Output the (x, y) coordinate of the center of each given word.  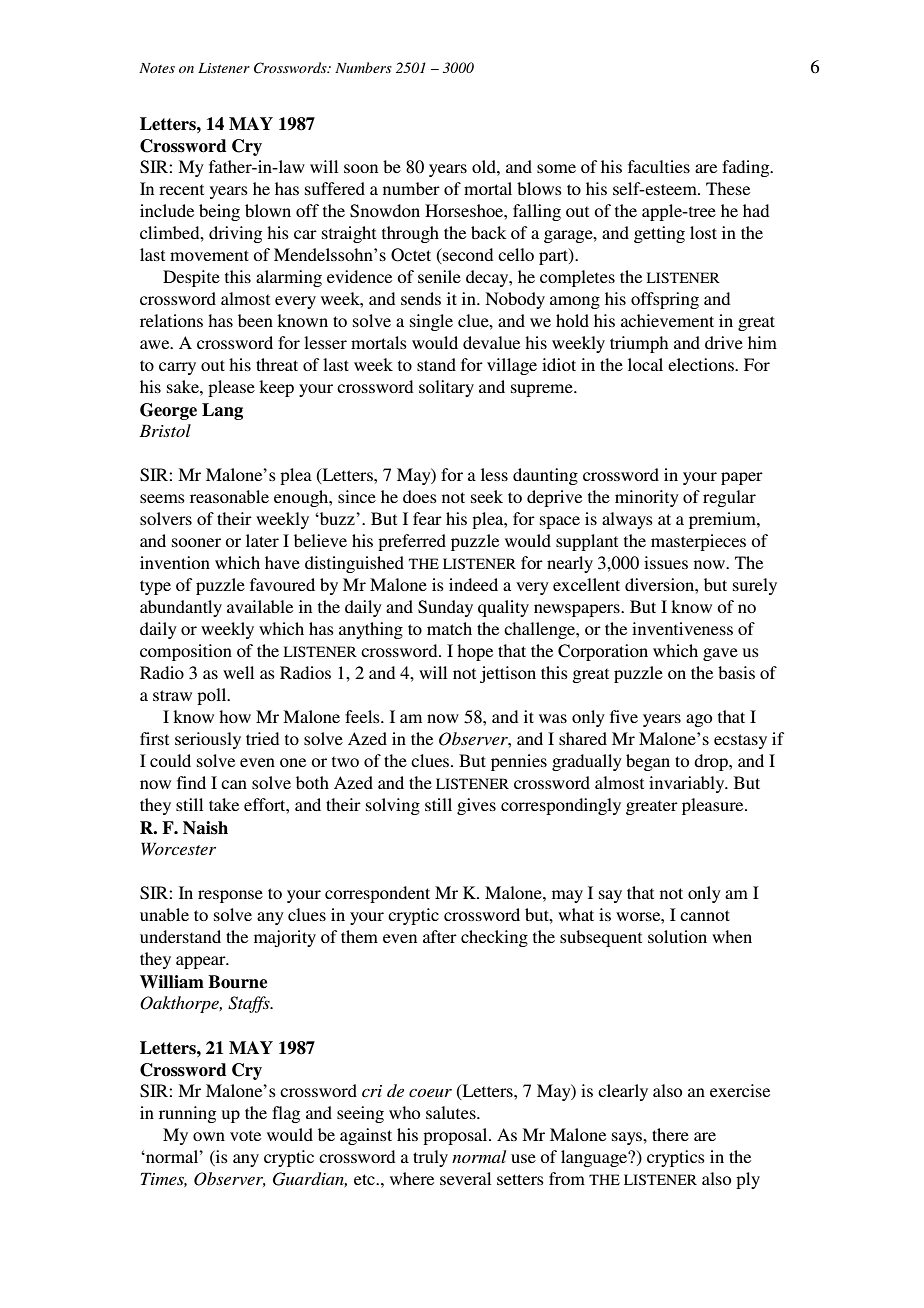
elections (702, 364)
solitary (446, 388)
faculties (659, 166)
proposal (456, 1136)
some (556, 168)
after (440, 936)
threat (277, 364)
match (449, 628)
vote (245, 1135)
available (260, 606)
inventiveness (682, 628)
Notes (157, 68)
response (230, 896)
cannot (705, 915)
